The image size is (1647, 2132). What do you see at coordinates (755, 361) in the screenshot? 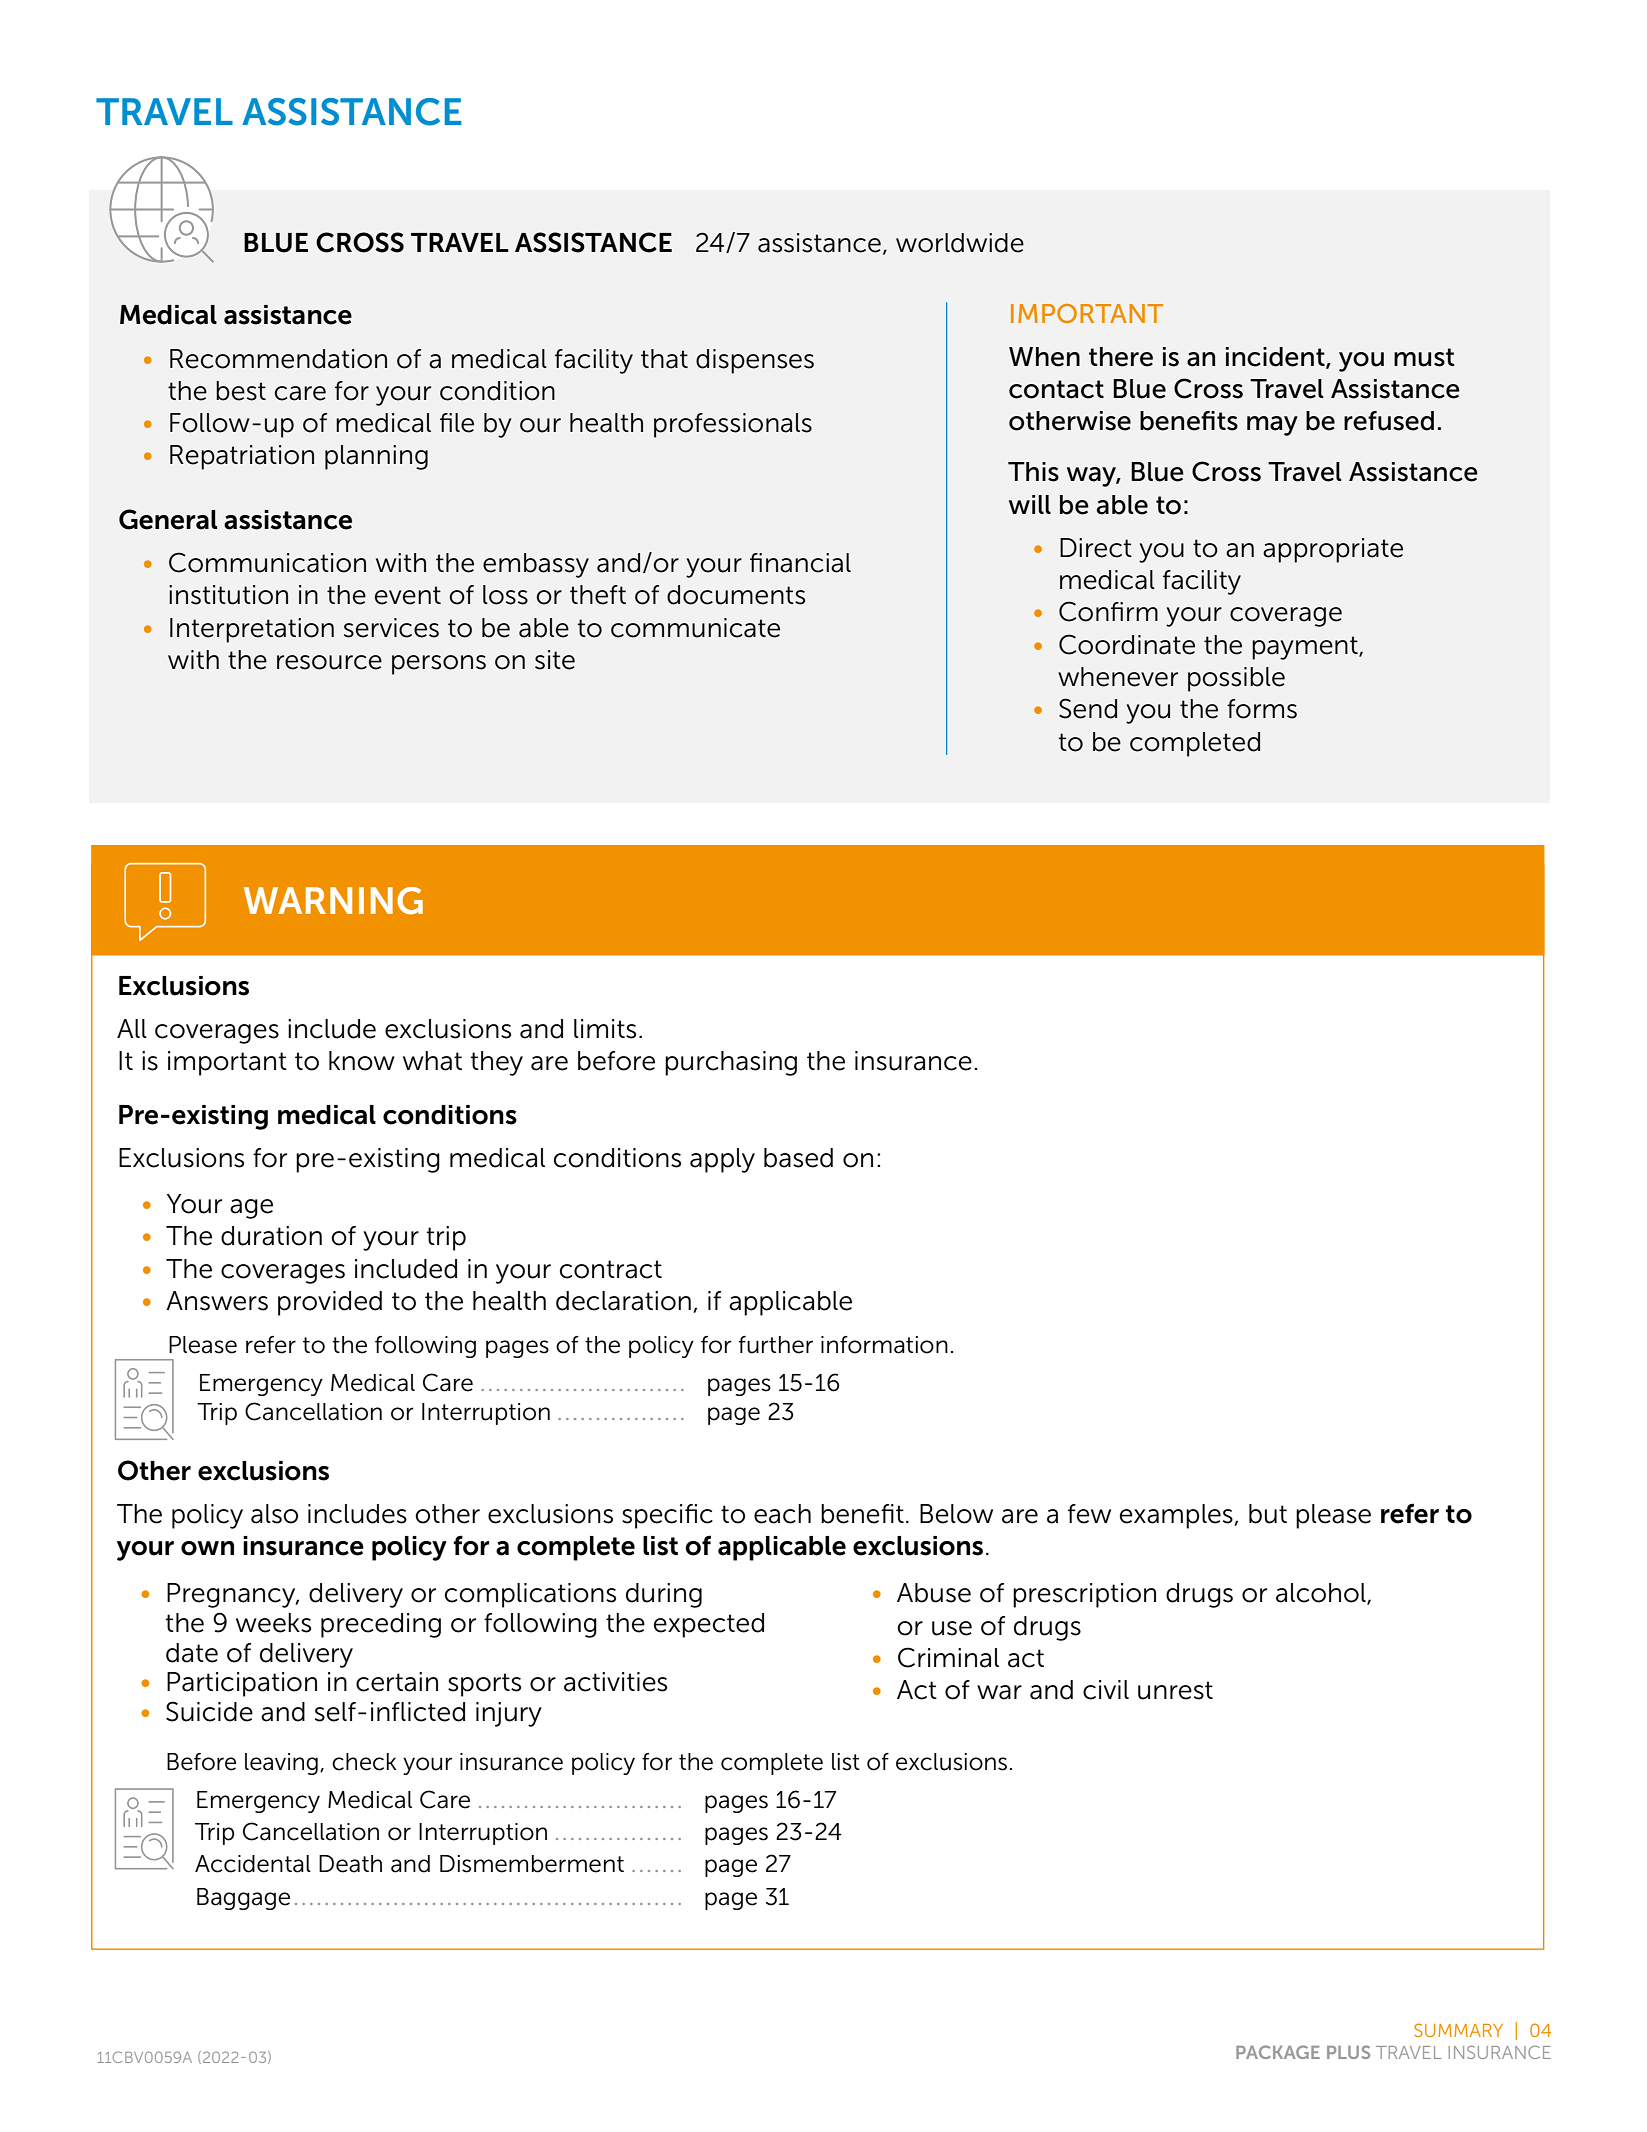
I see `dispenses` at bounding box center [755, 361].
